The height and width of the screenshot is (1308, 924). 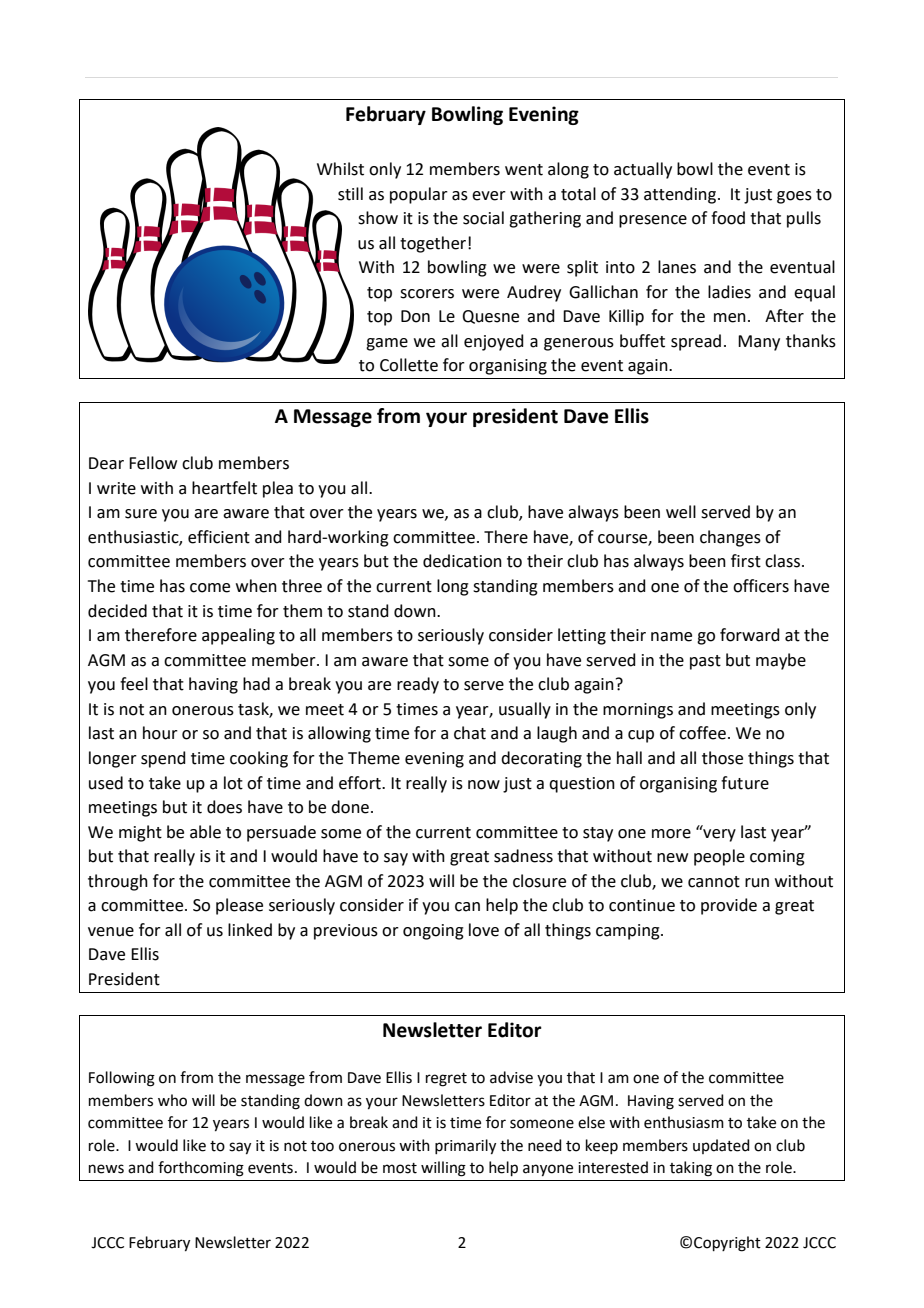 What do you see at coordinates (172, 1100) in the screenshot?
I see `who` at bounding box center [172, 1100].
